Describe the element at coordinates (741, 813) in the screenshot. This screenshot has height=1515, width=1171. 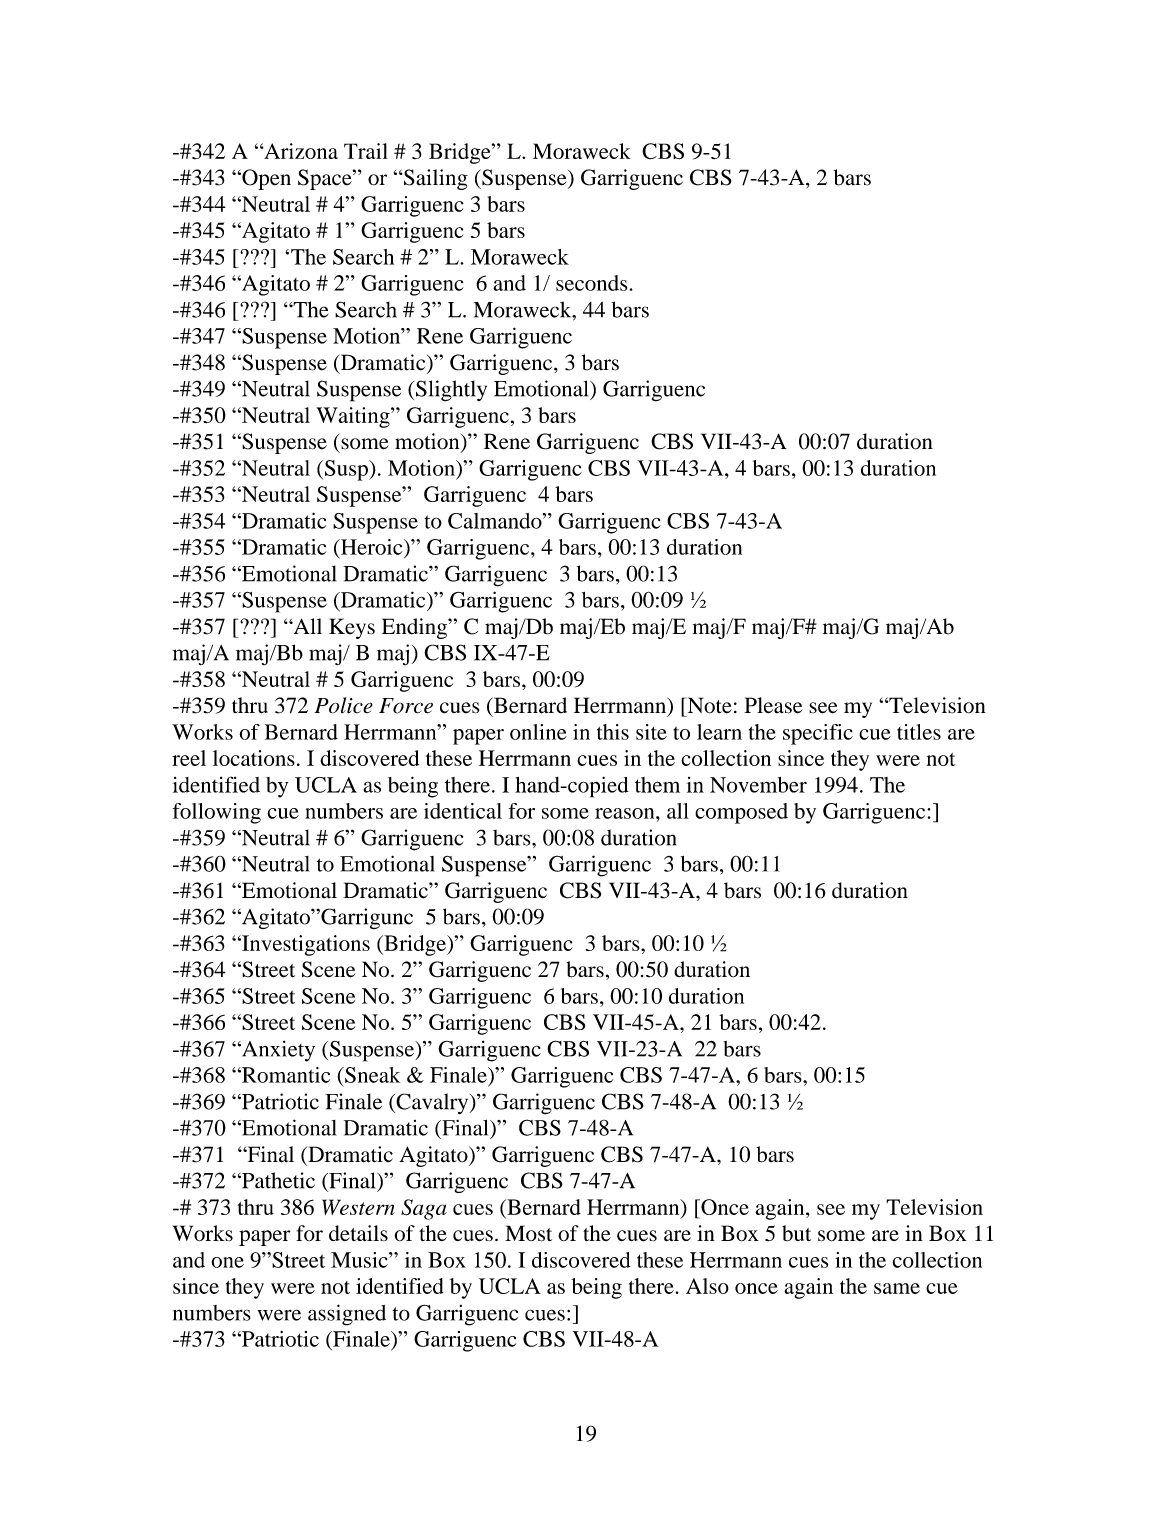
I see `composed` at that location.
